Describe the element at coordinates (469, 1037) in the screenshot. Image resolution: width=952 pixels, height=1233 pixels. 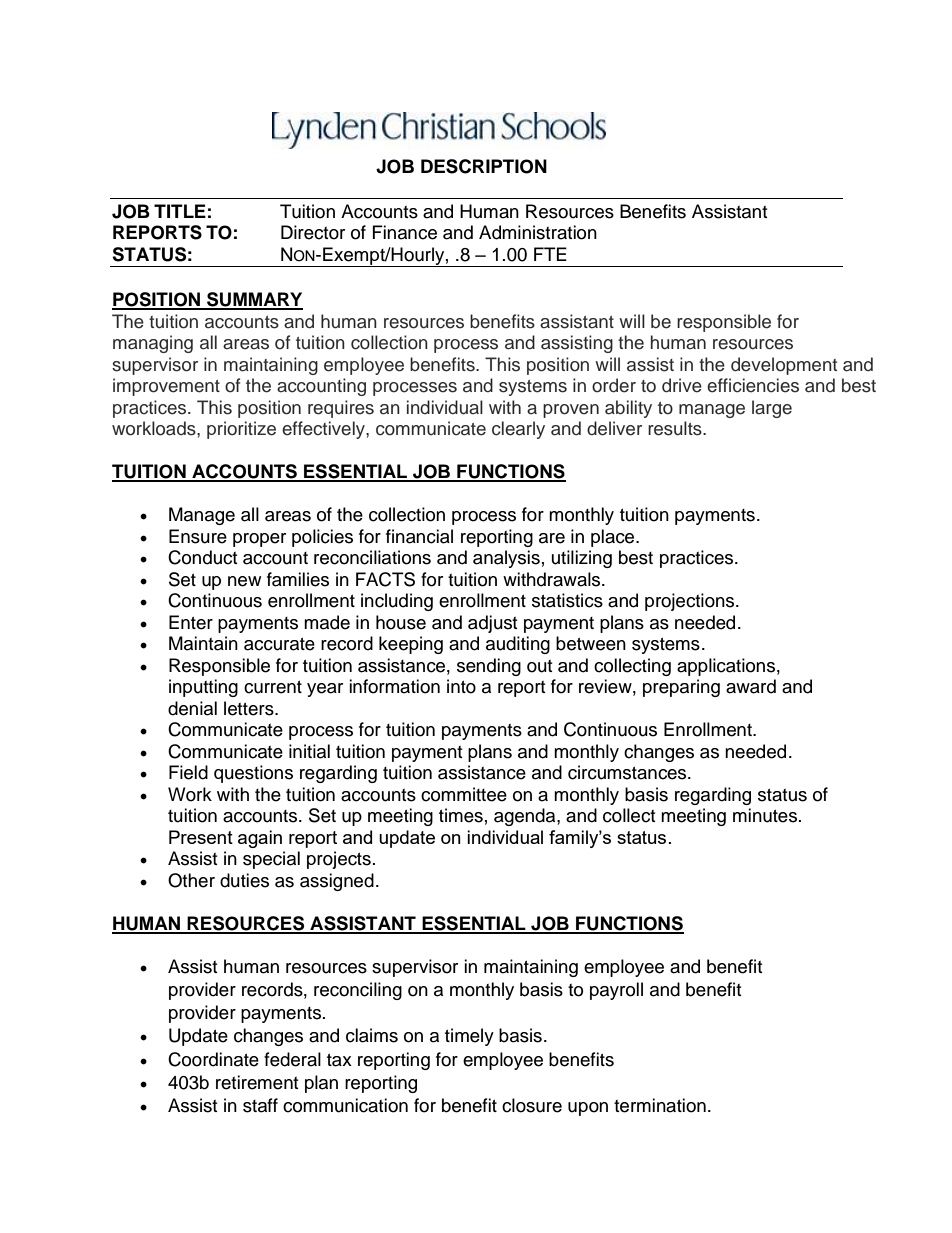
I see `timely` at that location.
